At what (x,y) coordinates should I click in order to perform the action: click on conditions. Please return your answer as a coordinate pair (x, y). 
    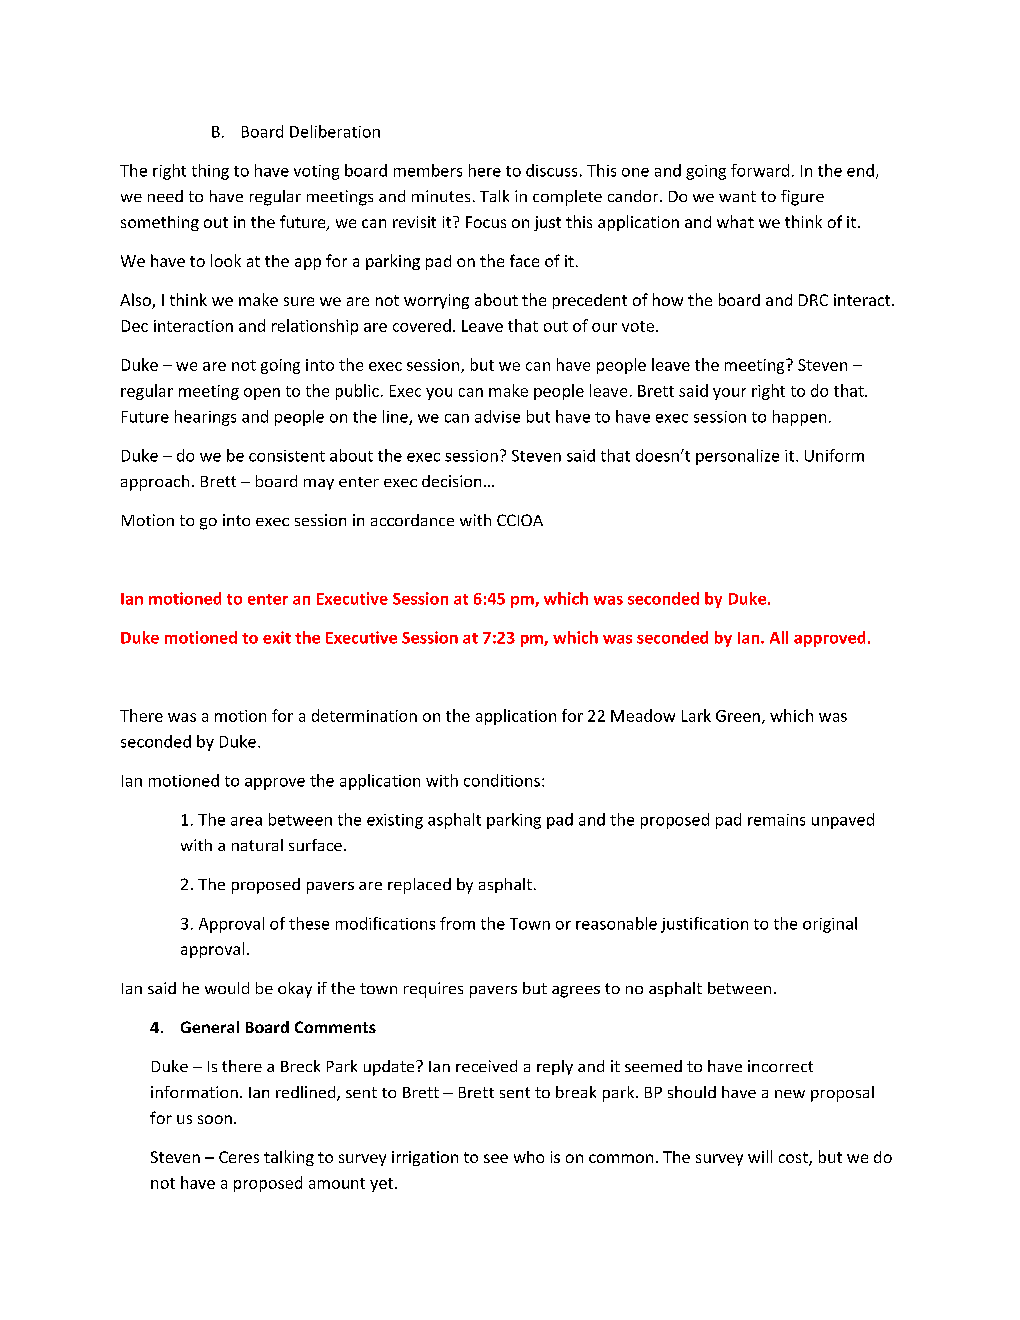
    Looking at the image, I should click on (502, 780).
